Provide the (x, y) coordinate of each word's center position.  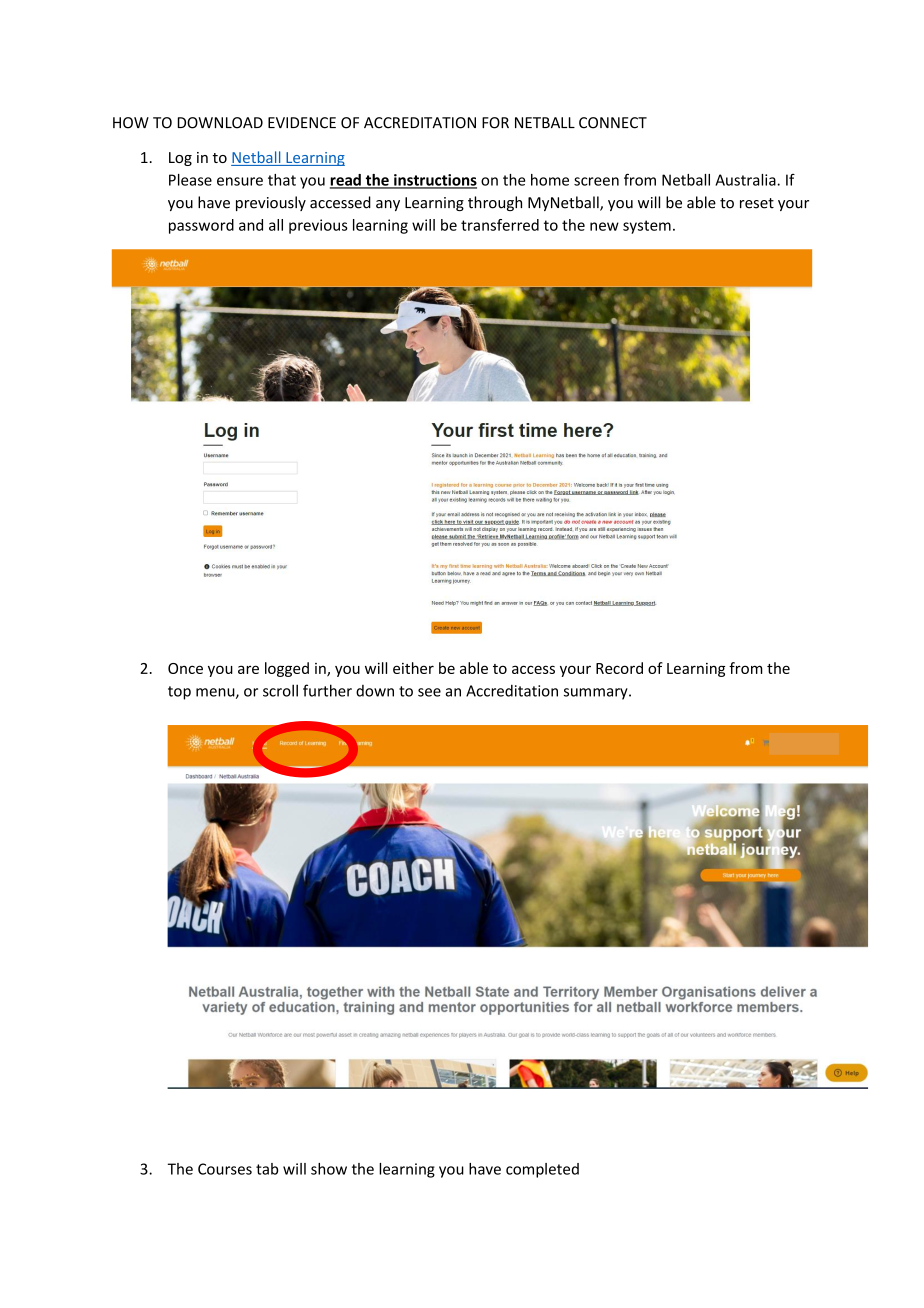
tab (267, 1169)
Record (619, 668)
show (329, 1169)
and (251, 225)
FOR (495, 123)
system (647, 227)
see (429, 692)
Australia (746, 180)
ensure (240, 181)
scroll (280, 690)
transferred (500, 225)
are (248, 669)
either (413, 668)
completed (542, 1170)
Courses (225, 1169)
